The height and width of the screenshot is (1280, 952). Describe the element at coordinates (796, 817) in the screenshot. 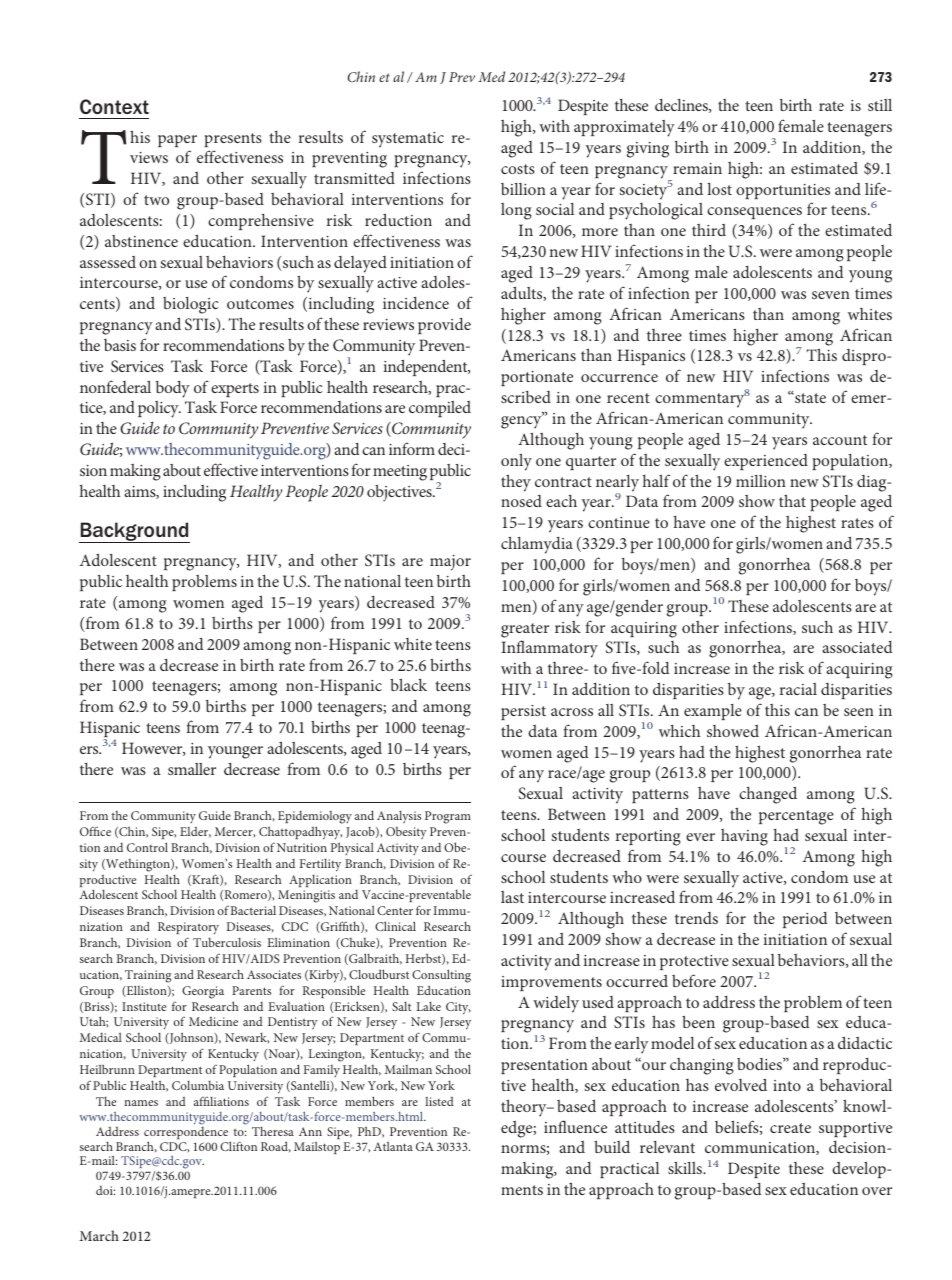

I see `percentage` at that location.
